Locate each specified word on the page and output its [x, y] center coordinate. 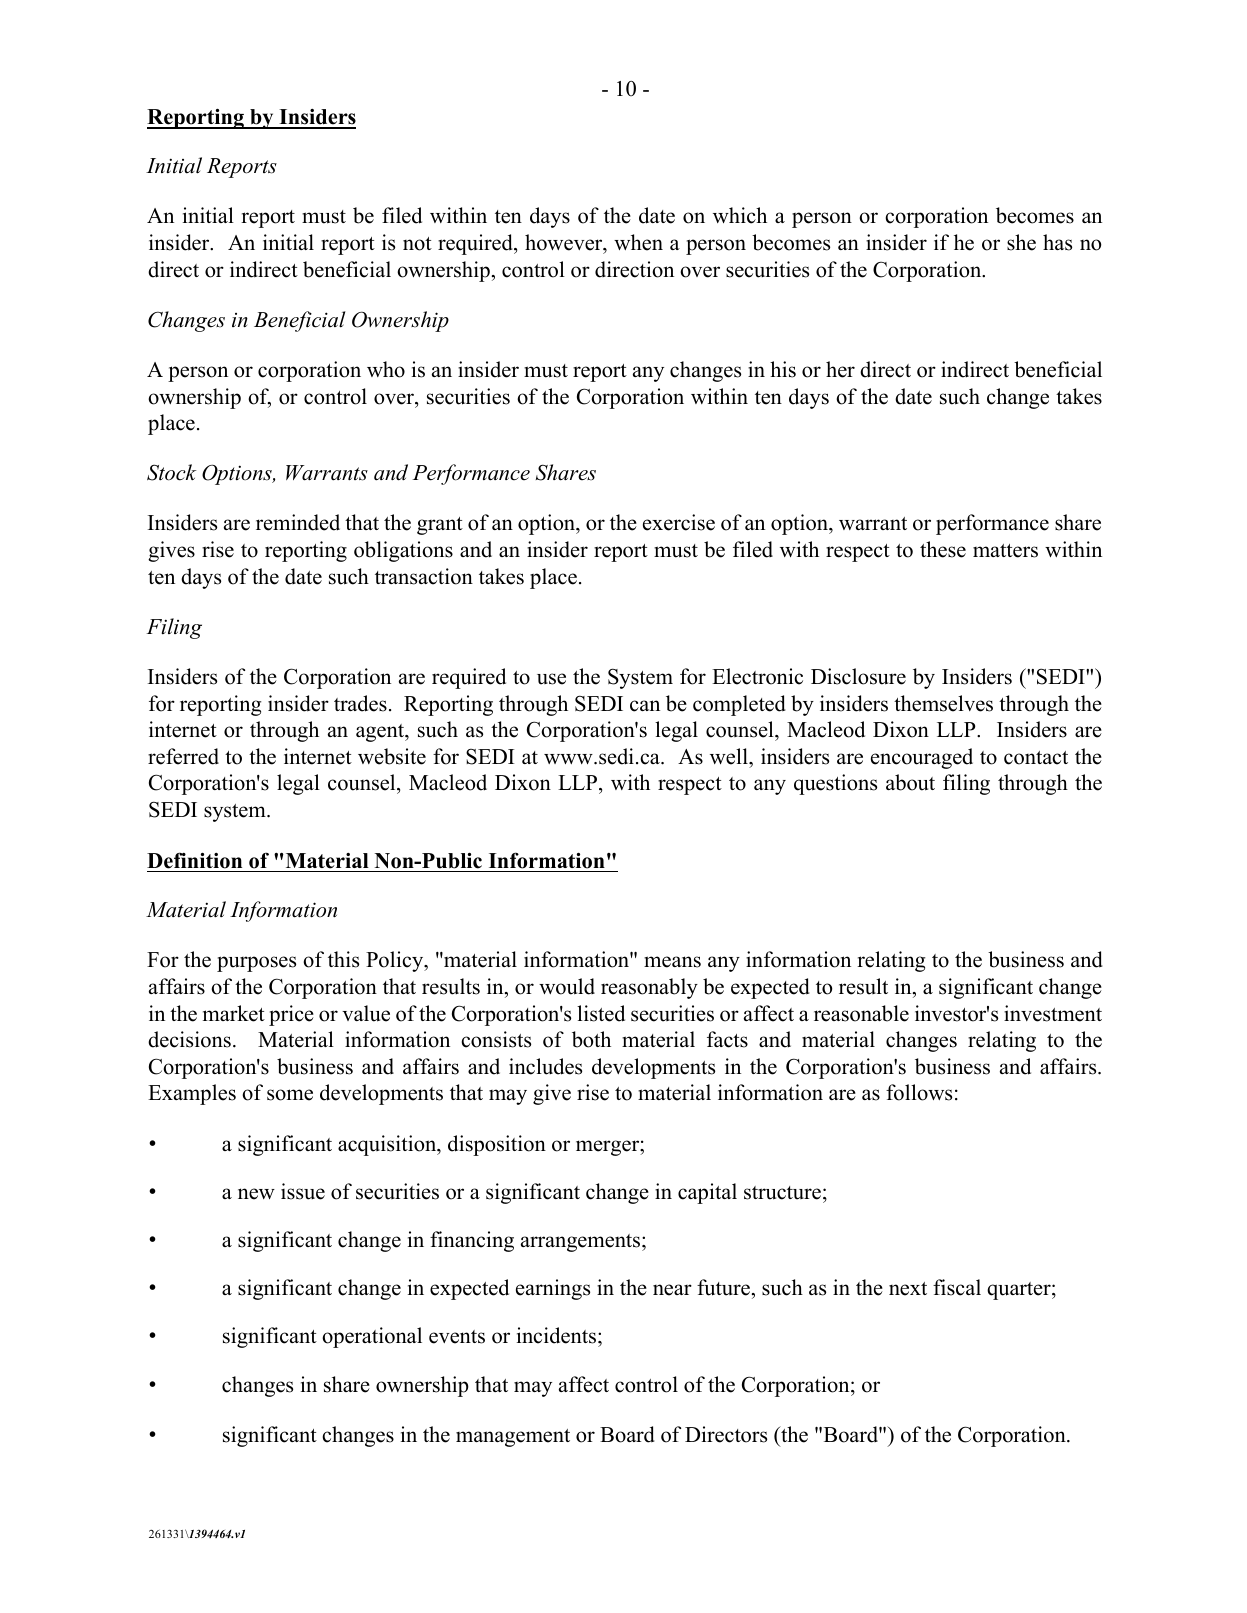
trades [360, 703]
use [551, 679]
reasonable [861, 1013]
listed [601, 1013]
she [1021, 242]
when [638, 242]
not [417, 244]
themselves [943, 703]
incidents [556, 1335]
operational [372, 1337]
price [291, 1015]
